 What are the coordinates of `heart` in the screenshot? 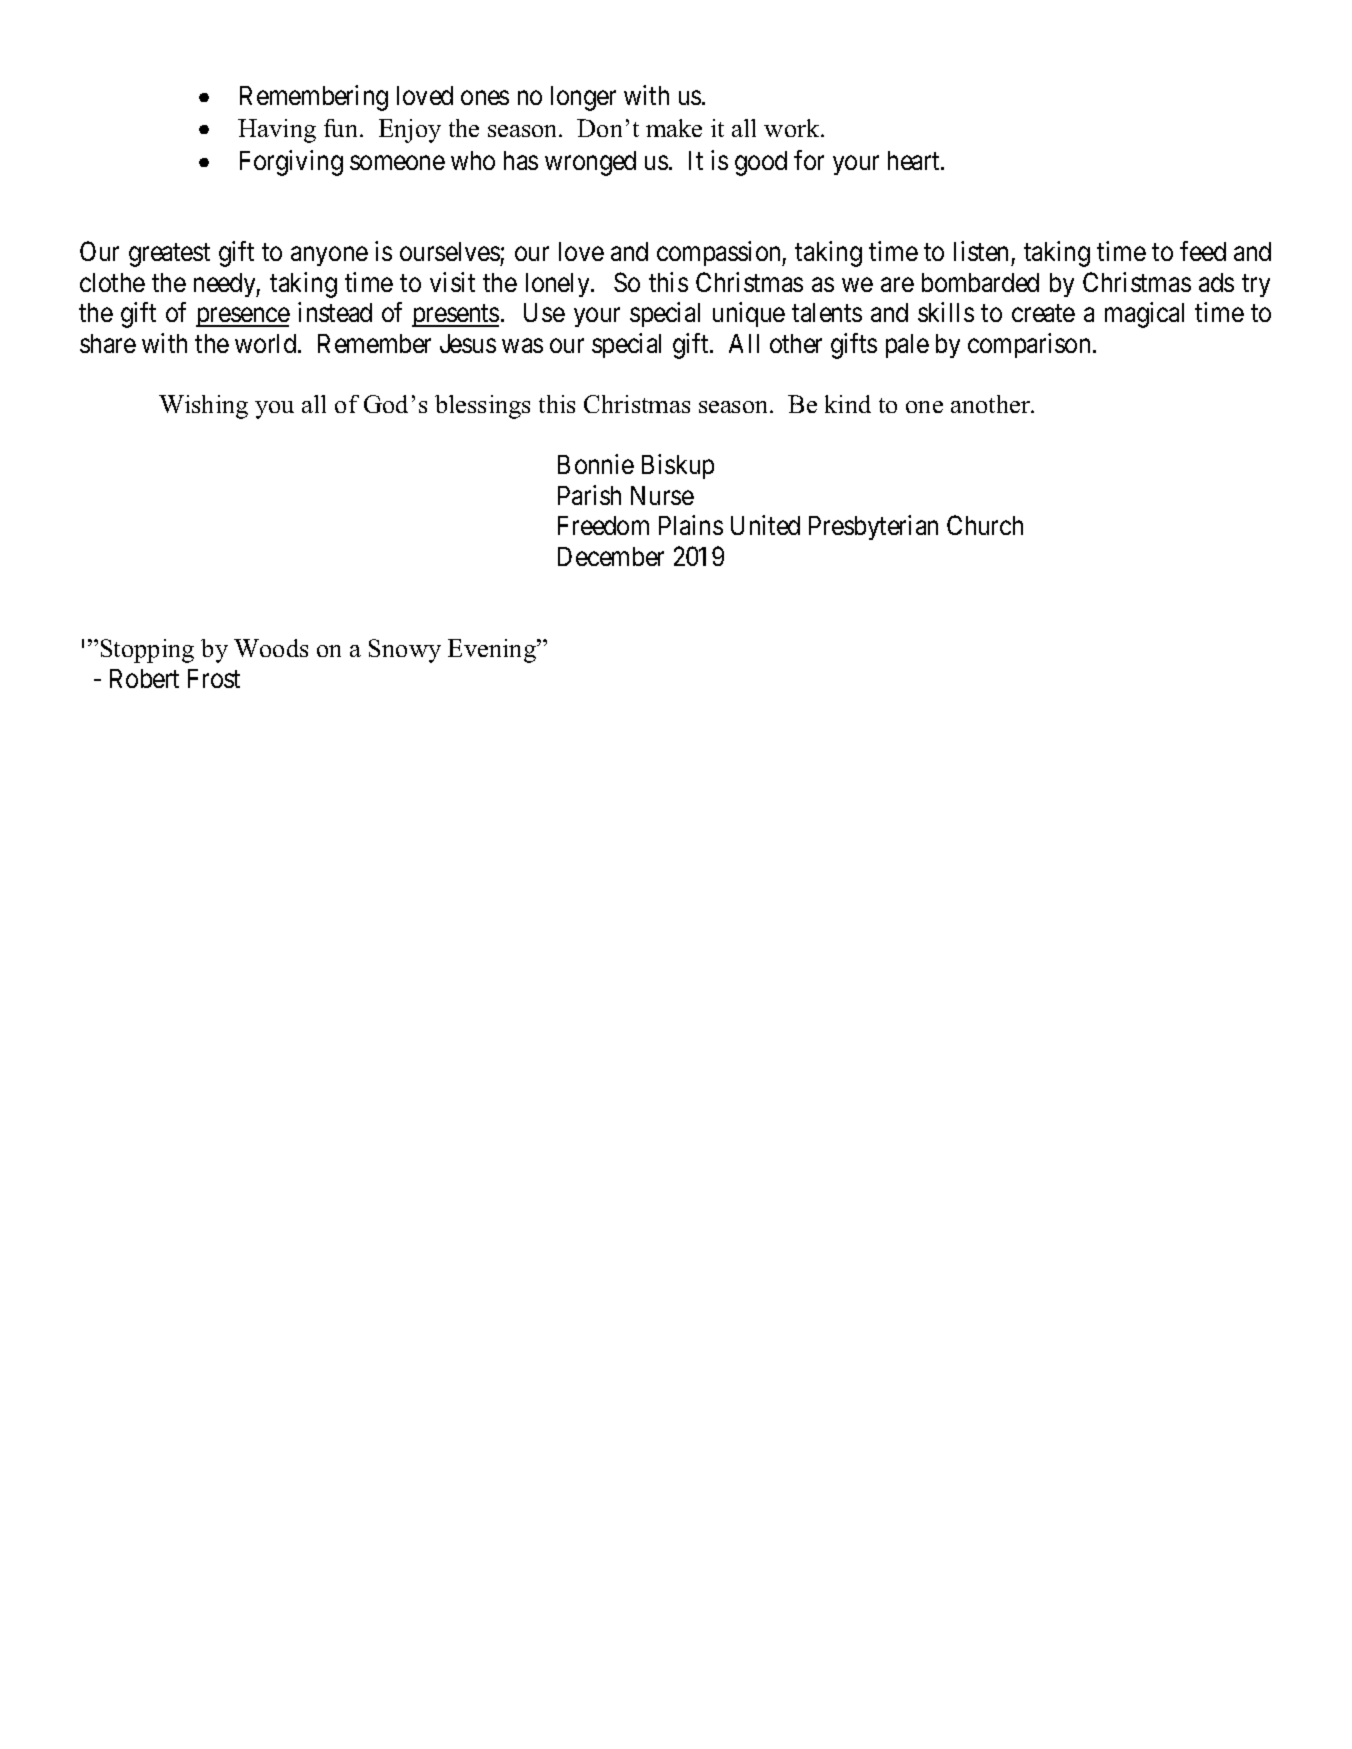 It's located at (915, 160).
